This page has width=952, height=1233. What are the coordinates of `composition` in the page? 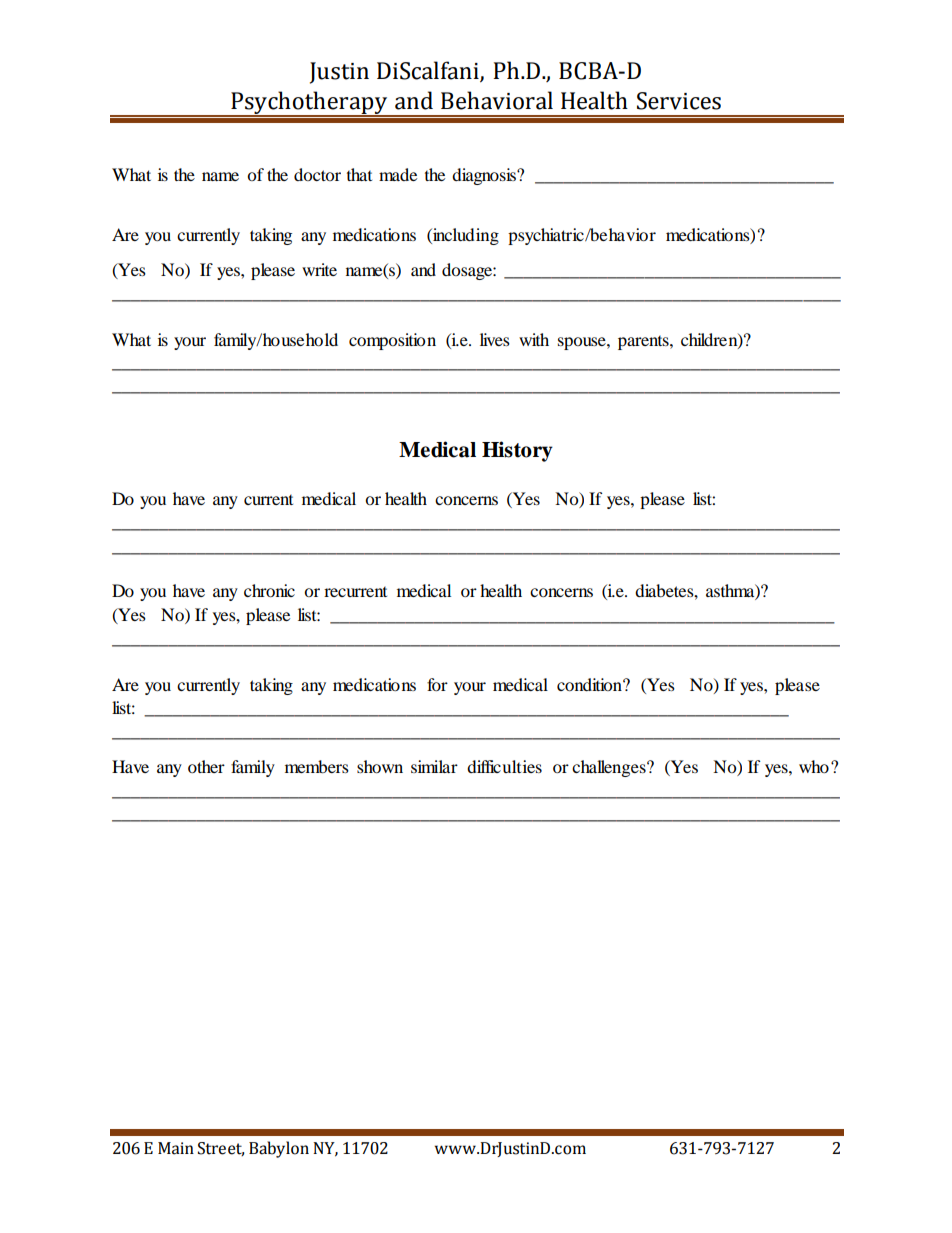 It's located at (392, 341).
